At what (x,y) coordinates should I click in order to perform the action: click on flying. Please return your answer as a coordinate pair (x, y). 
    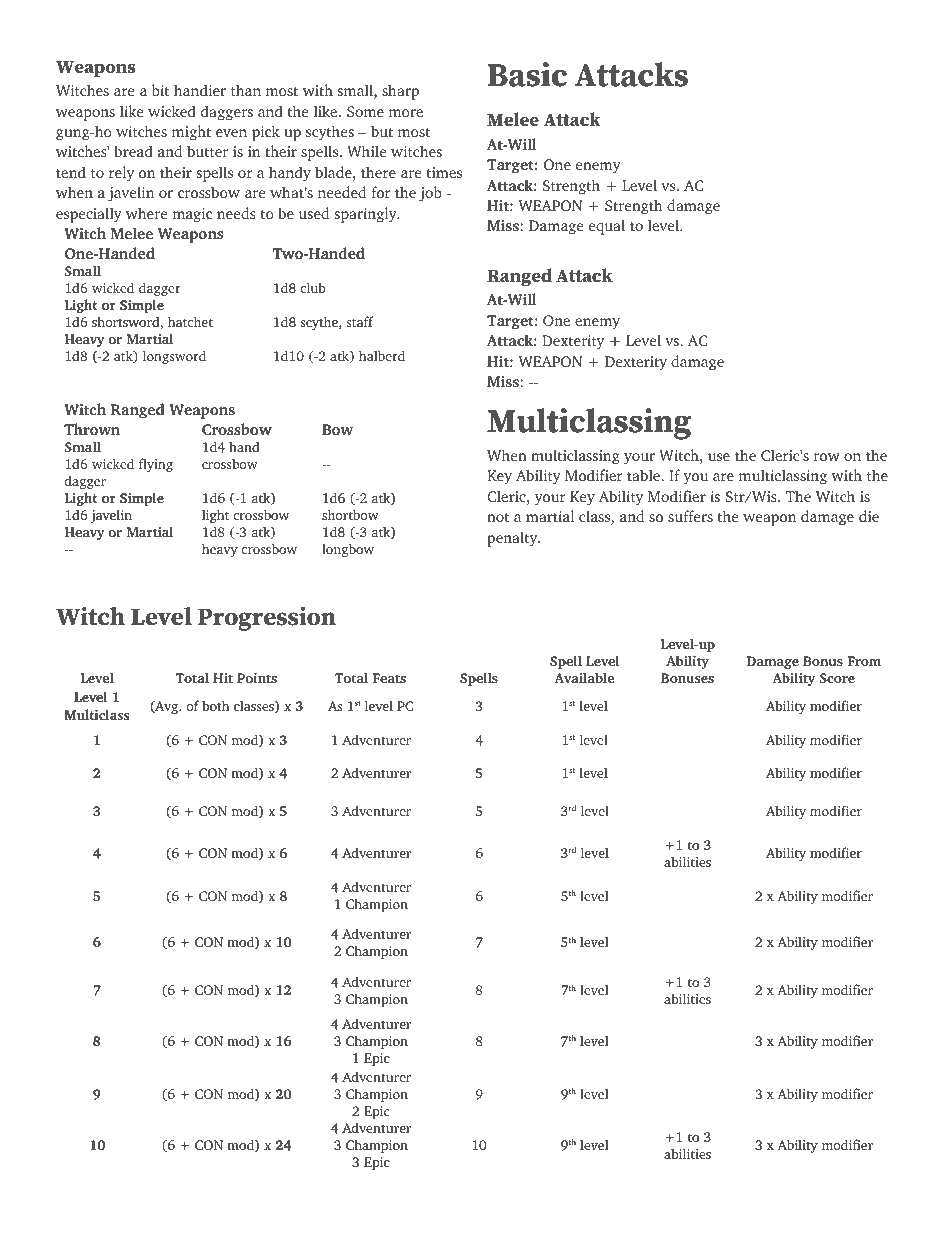
    Looking at the image, I should click on (156, 465).
